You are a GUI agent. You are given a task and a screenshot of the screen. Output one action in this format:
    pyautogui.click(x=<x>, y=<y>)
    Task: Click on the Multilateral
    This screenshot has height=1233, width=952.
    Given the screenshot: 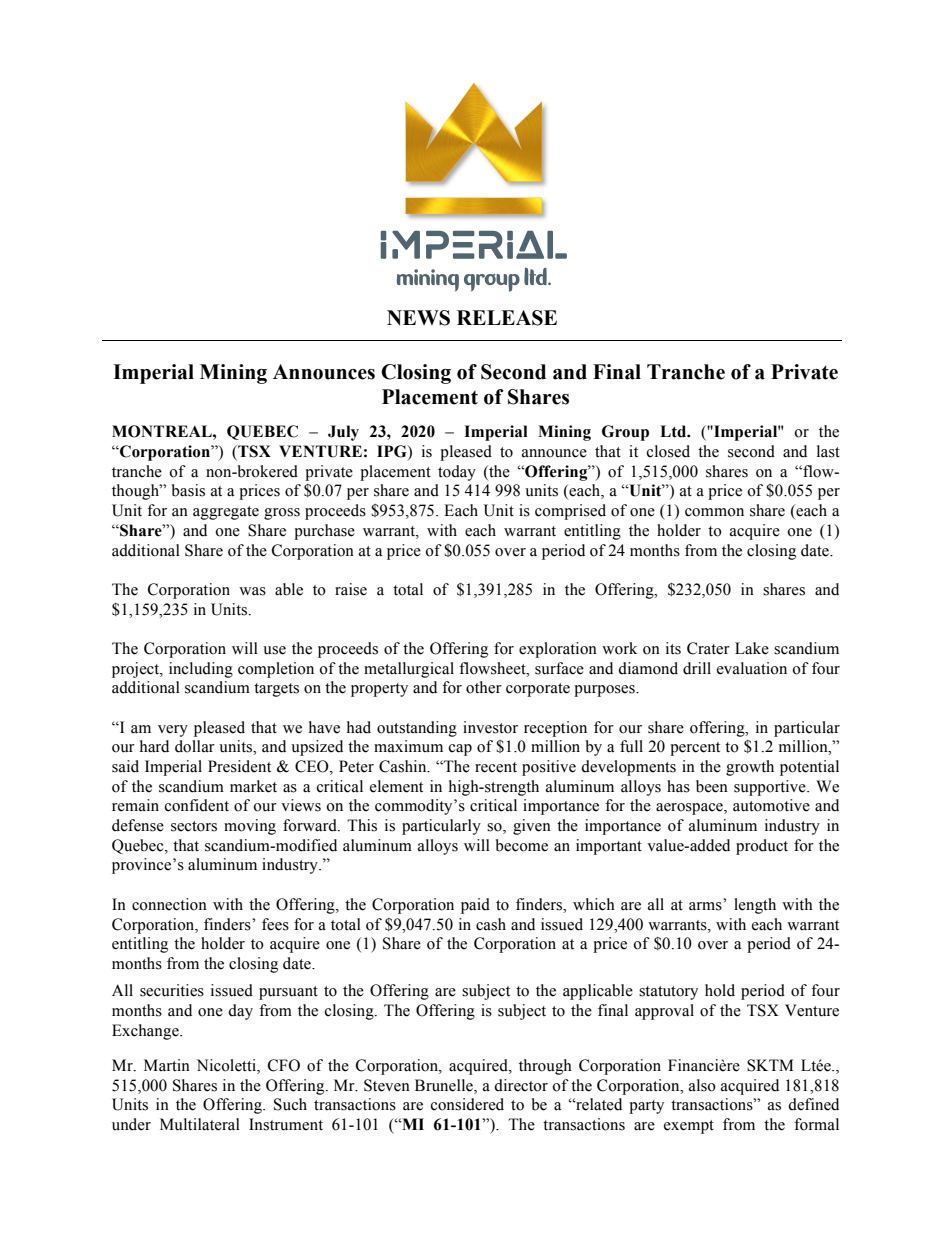 What is the action you would take?
    pyautogui.click(x=200, y=1124)
